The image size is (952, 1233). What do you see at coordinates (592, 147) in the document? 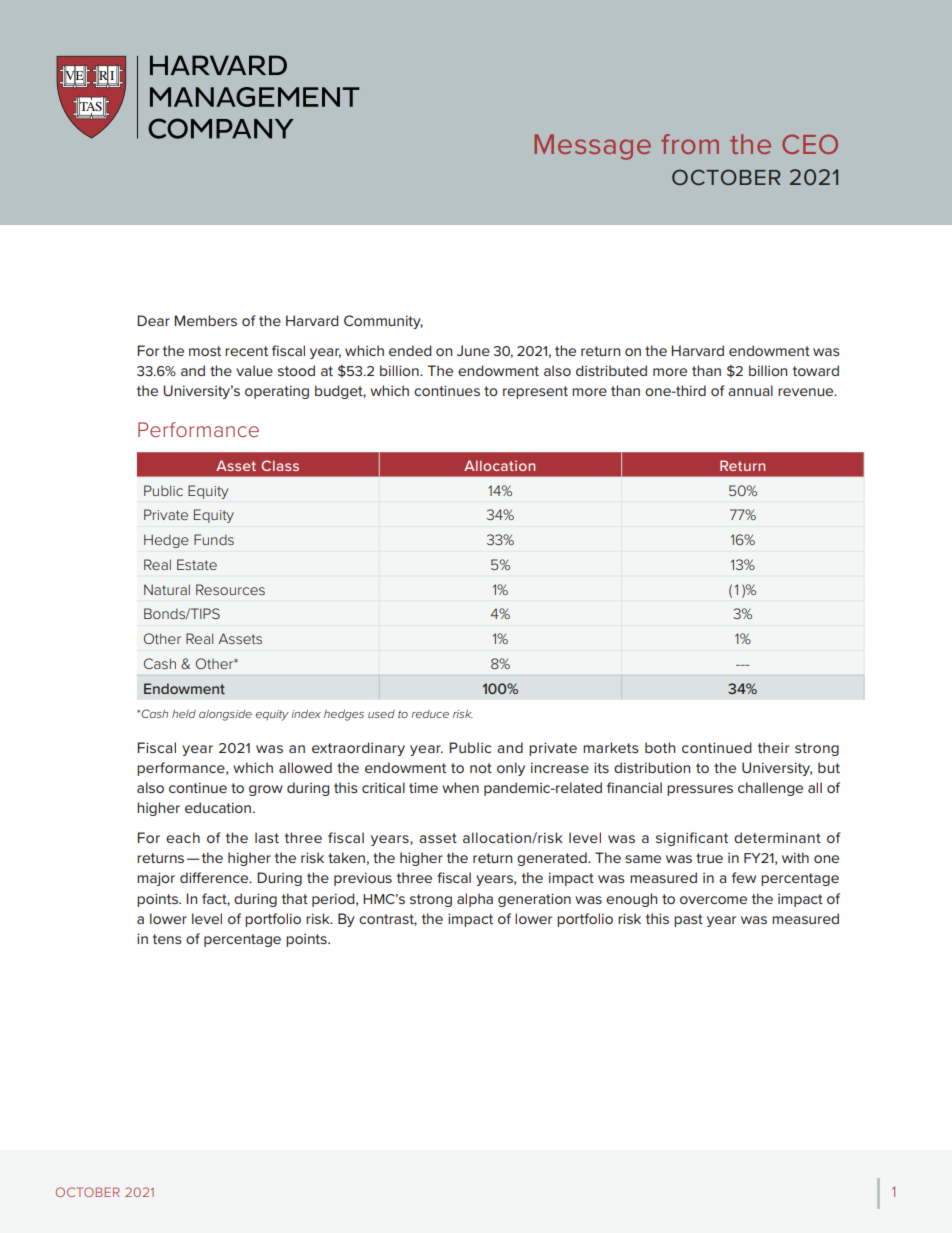
I see `Message` at bounding box center [592, 147].
